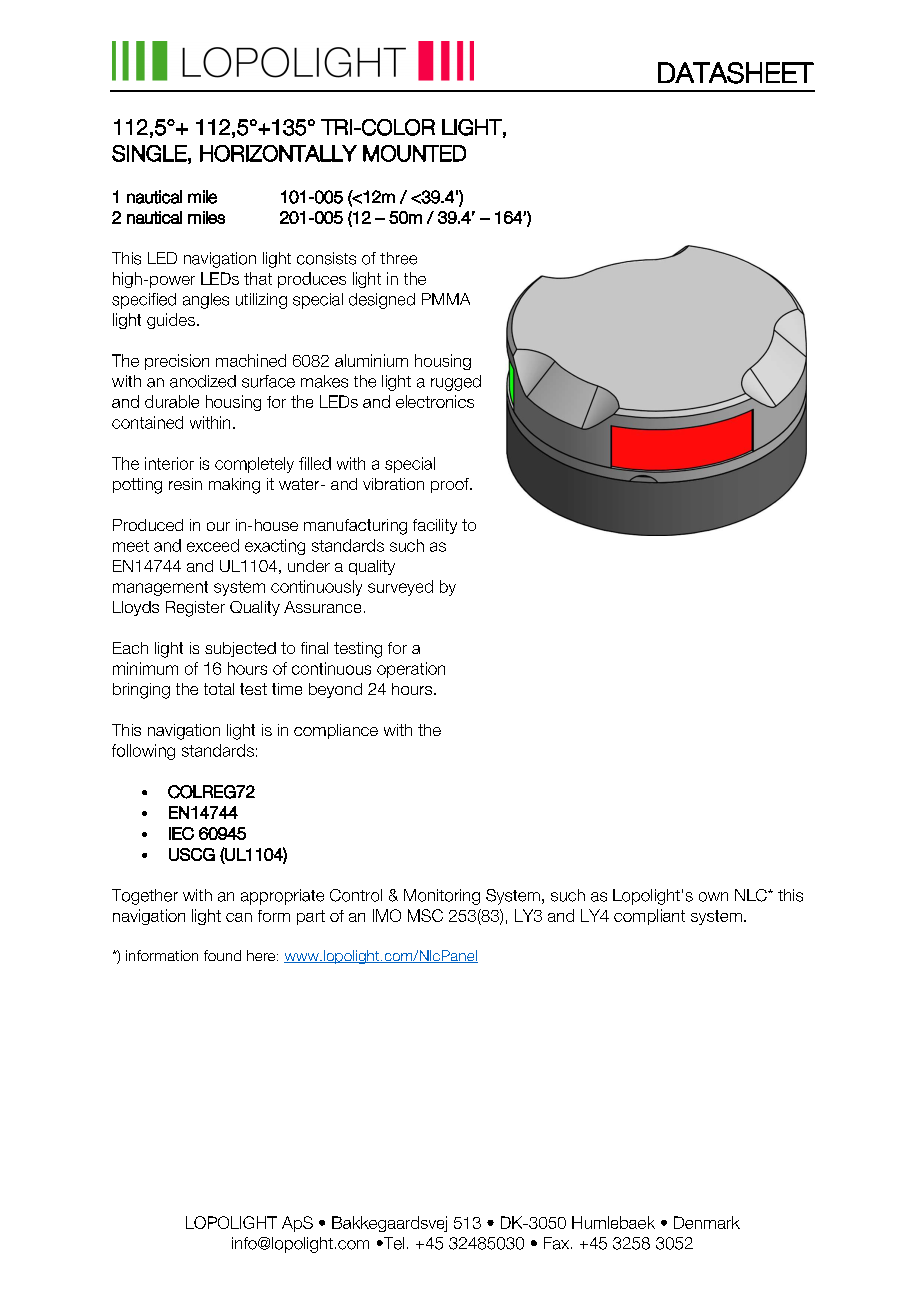  What do you see at coordinates (456, 383) in the screenshot?
I see `rugged` at bounding box center [456, 383].
